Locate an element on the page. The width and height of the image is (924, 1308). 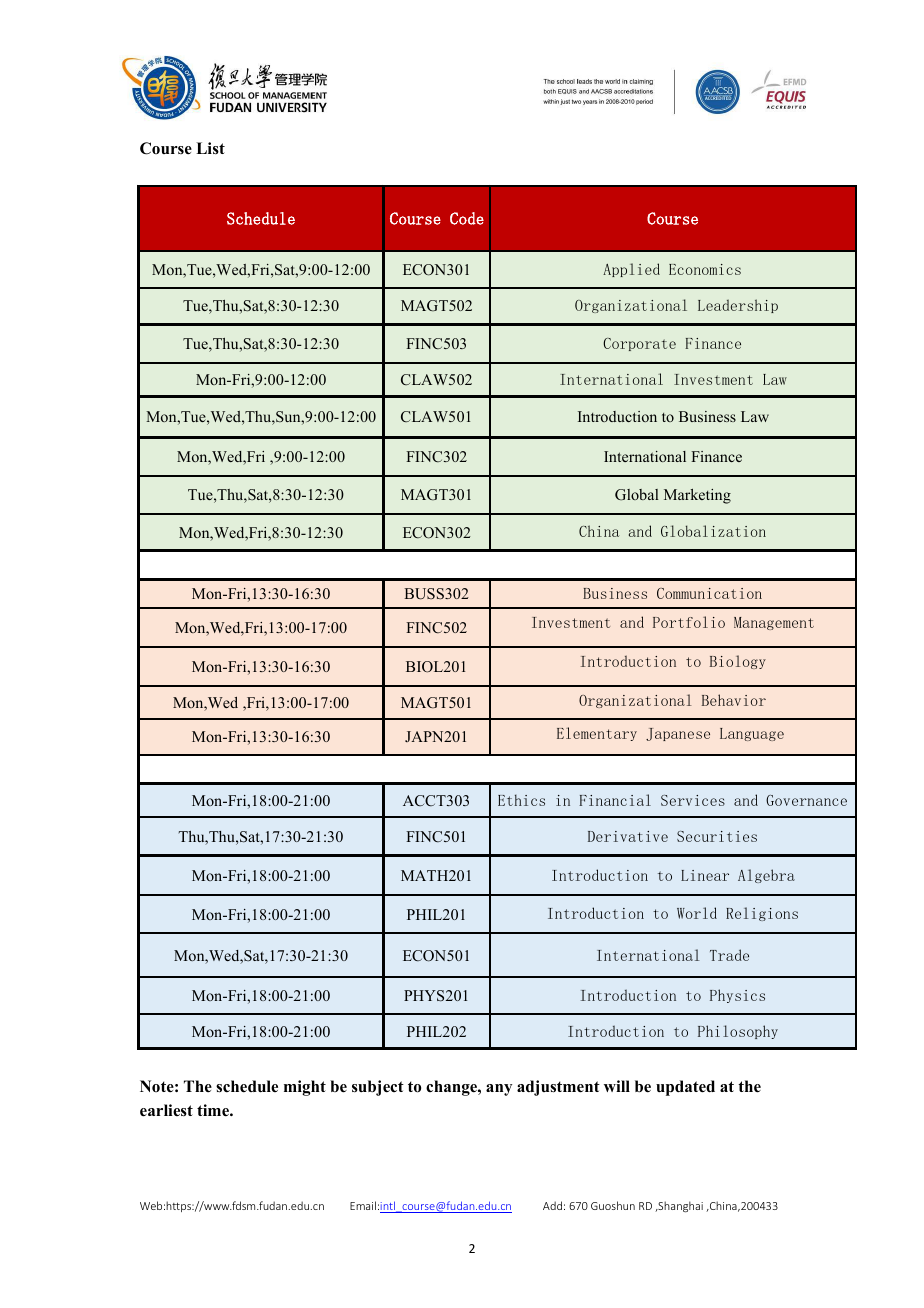
Add is located at coordinates (552, 1205).
